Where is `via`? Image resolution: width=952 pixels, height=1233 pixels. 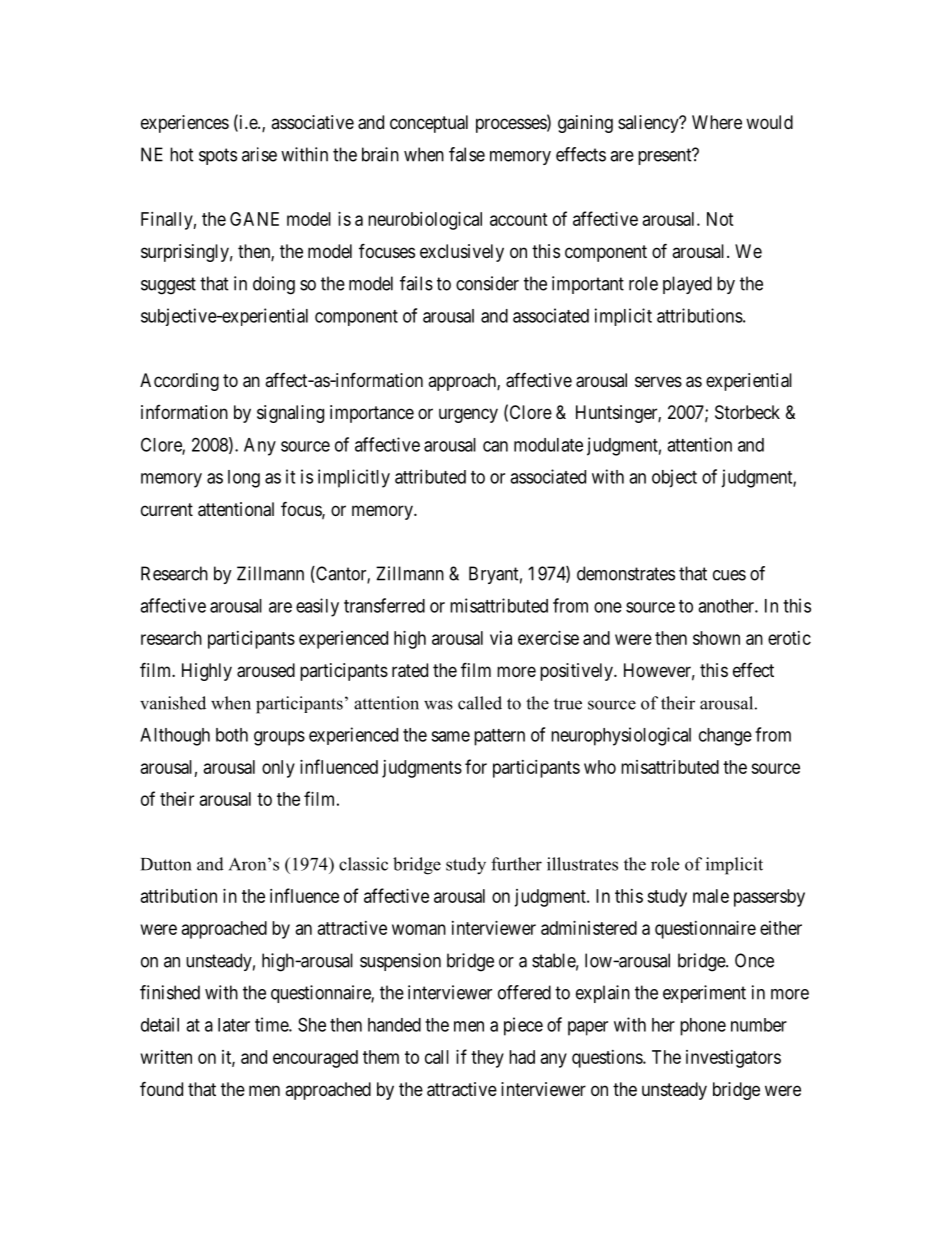 via is located at coordinates (501, 638).
